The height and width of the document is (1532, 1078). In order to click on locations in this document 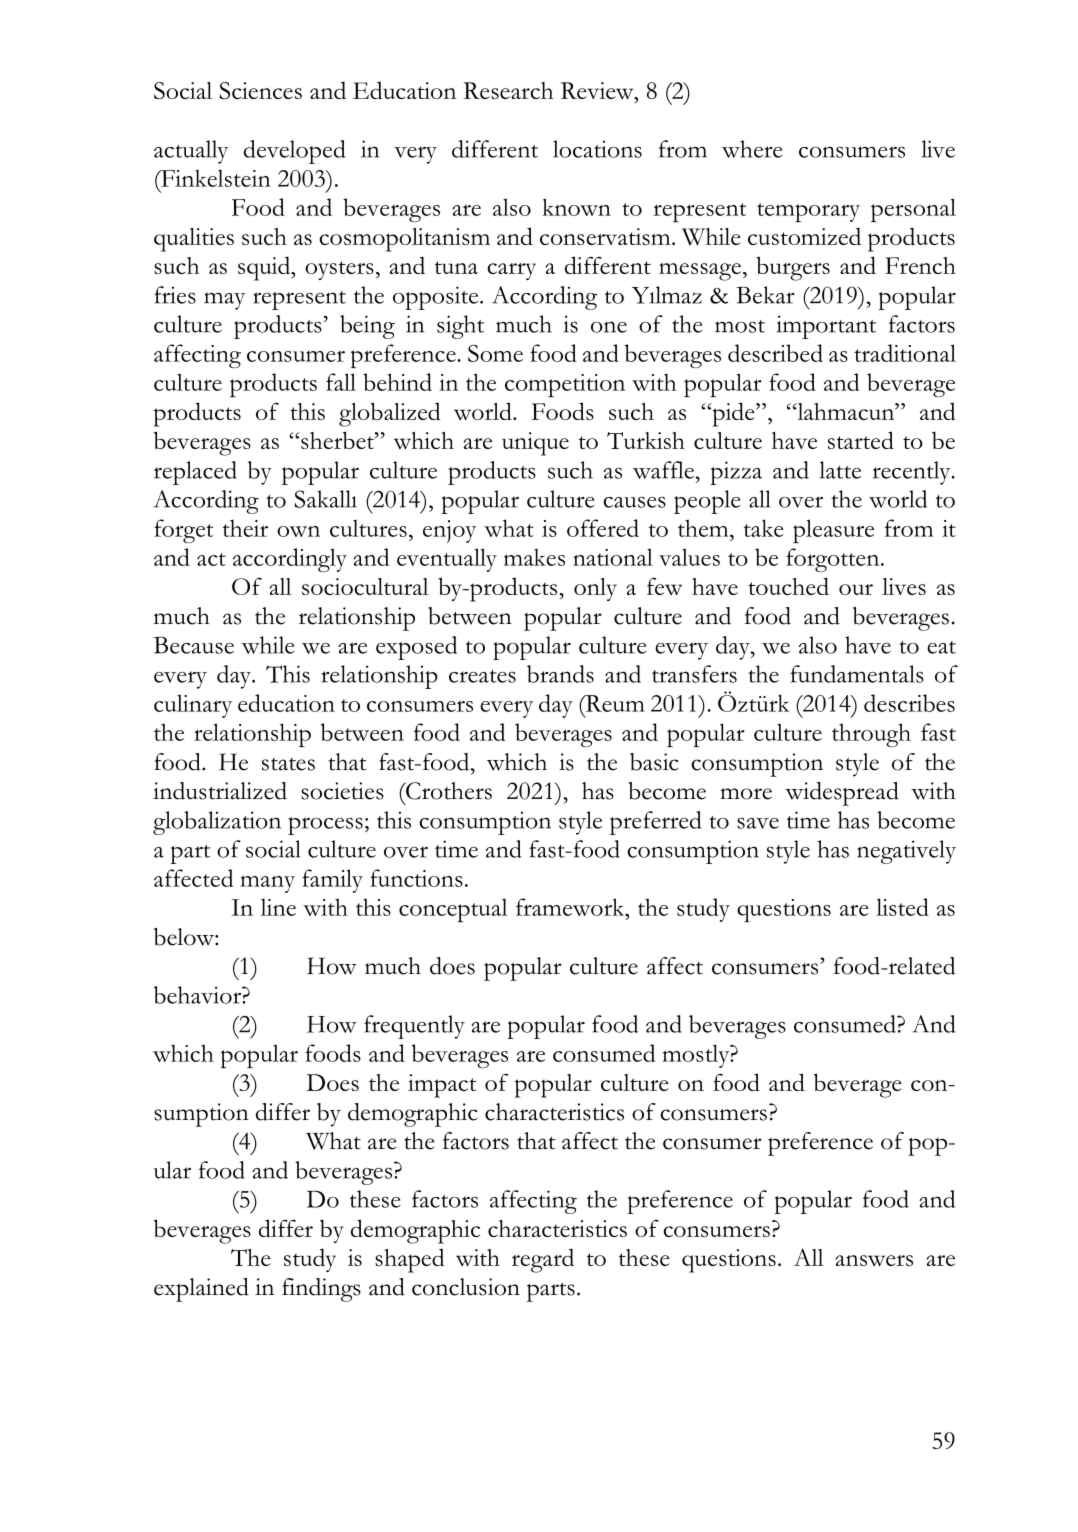, I will do `click(597, 149)`.
